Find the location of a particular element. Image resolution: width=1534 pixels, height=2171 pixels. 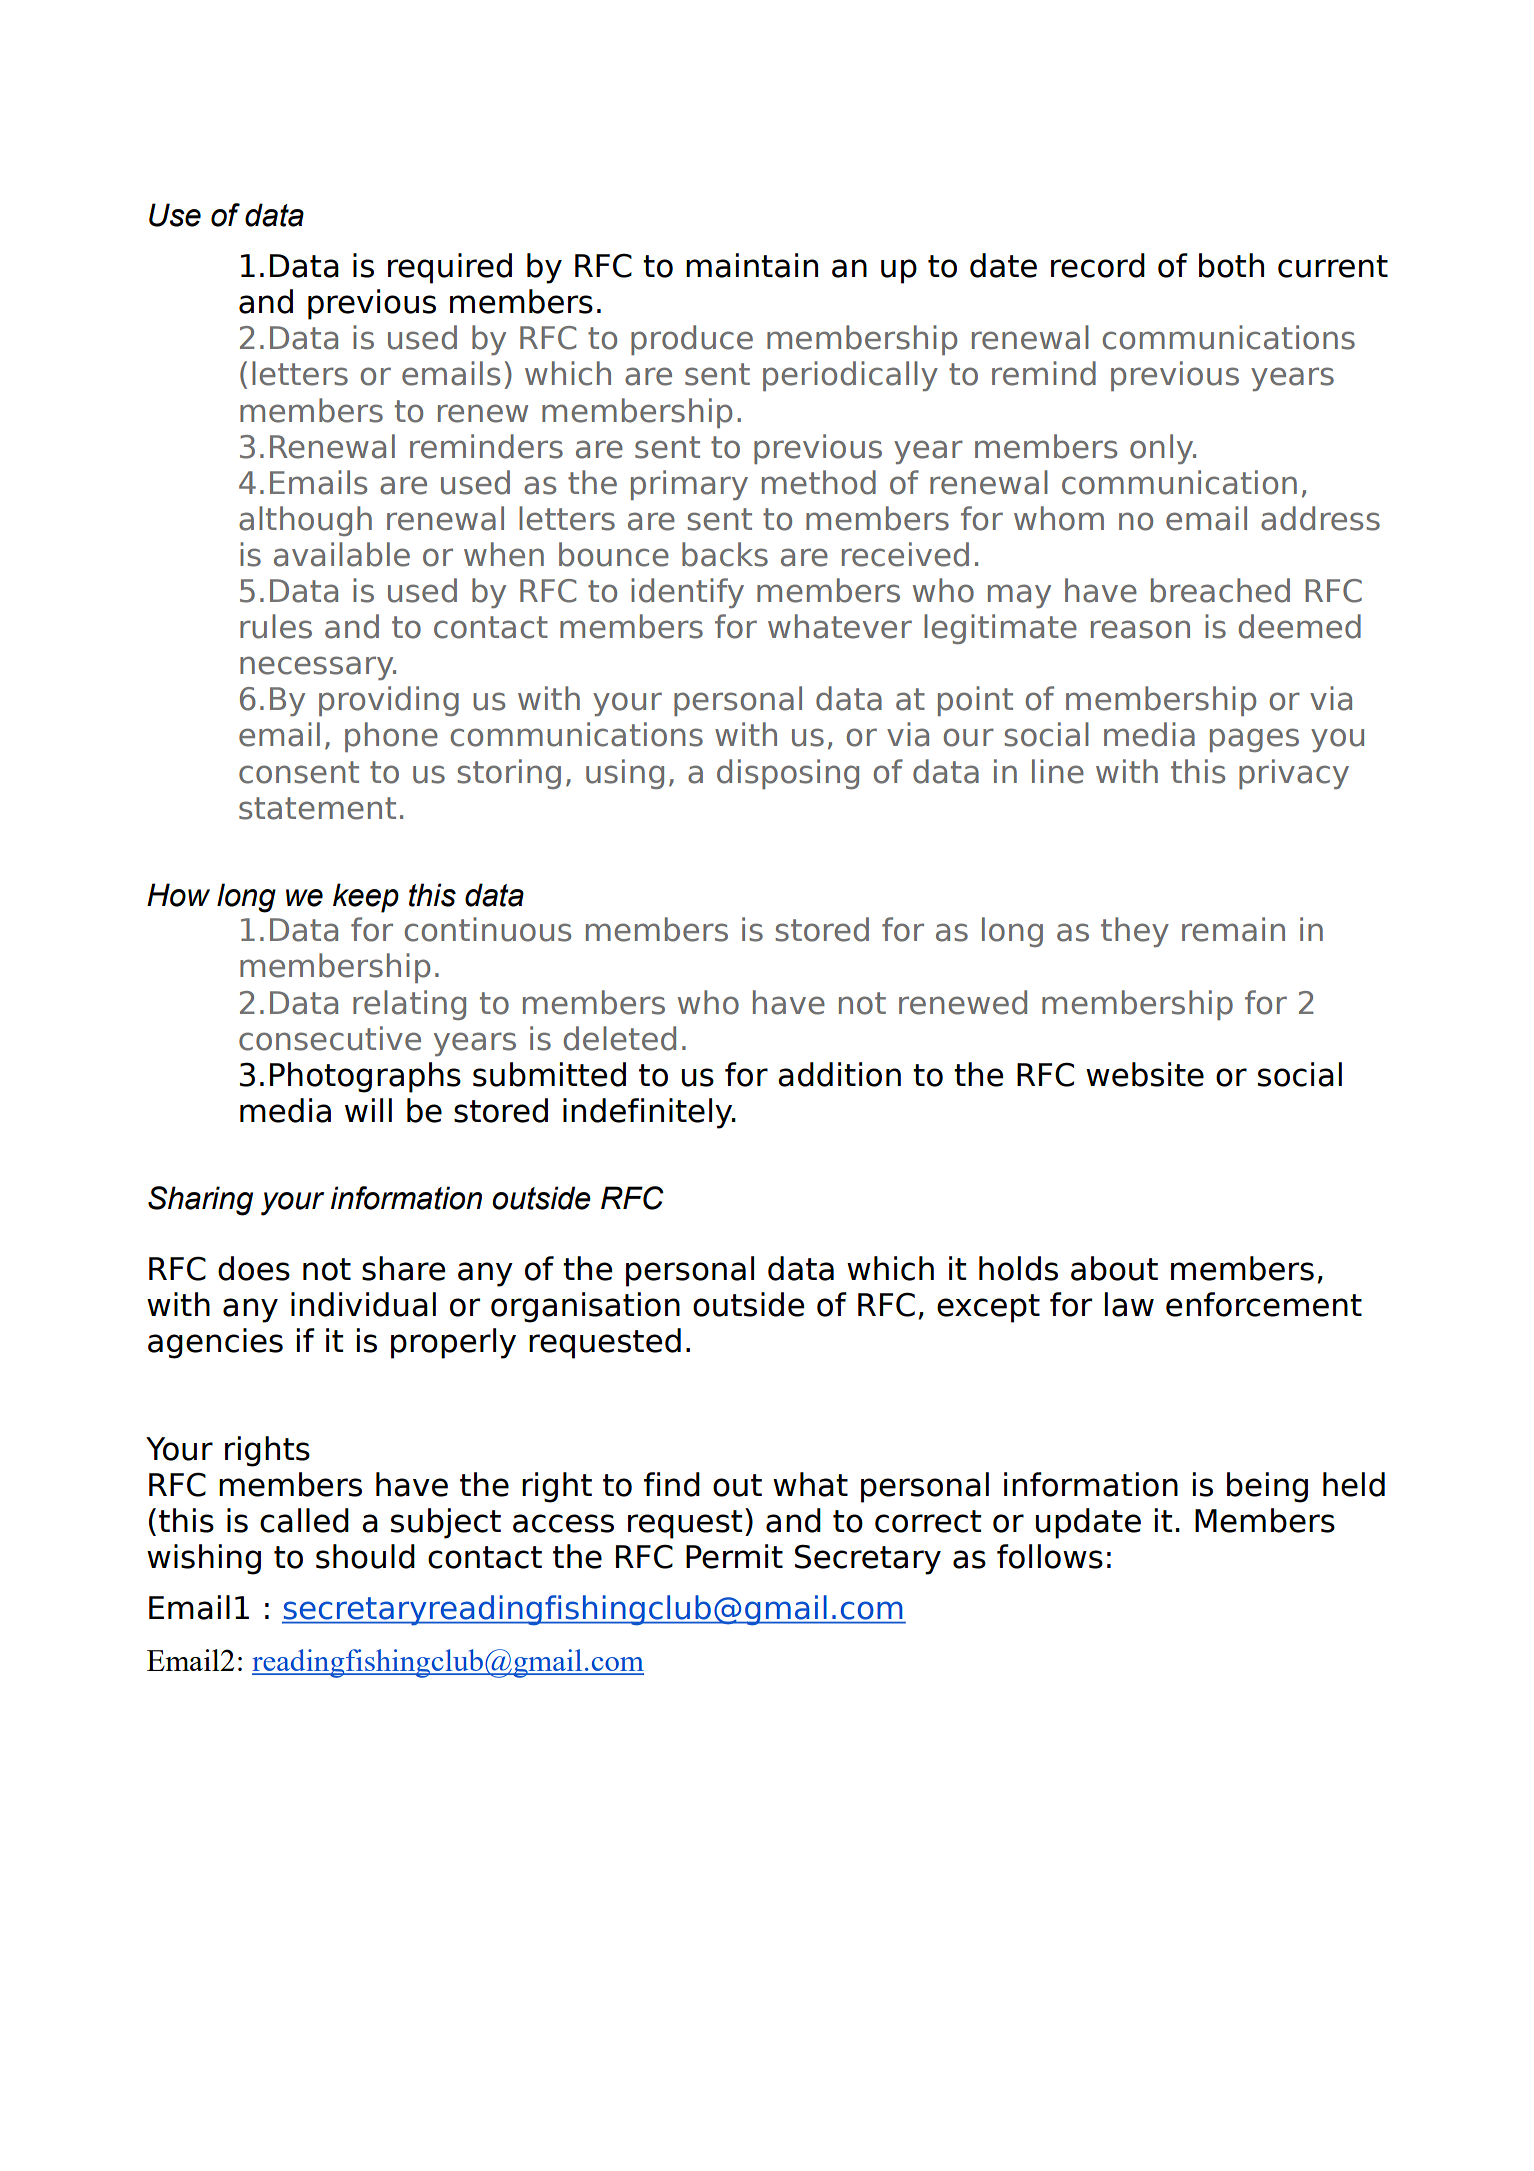

disposing is located at coordinates (788, 774).
